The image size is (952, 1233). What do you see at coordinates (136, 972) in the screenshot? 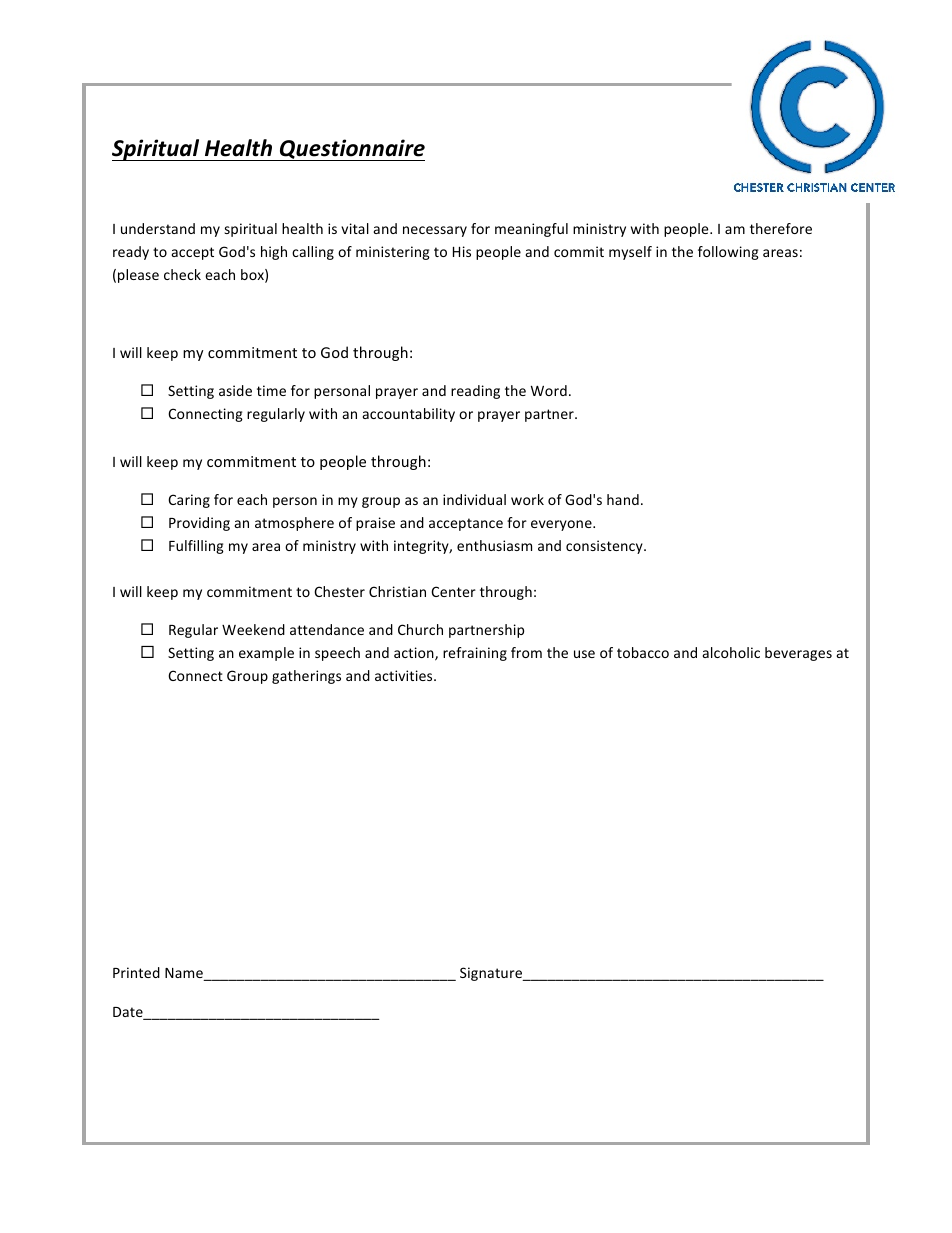
I see `Printed` at bounding box center [136, 972].
